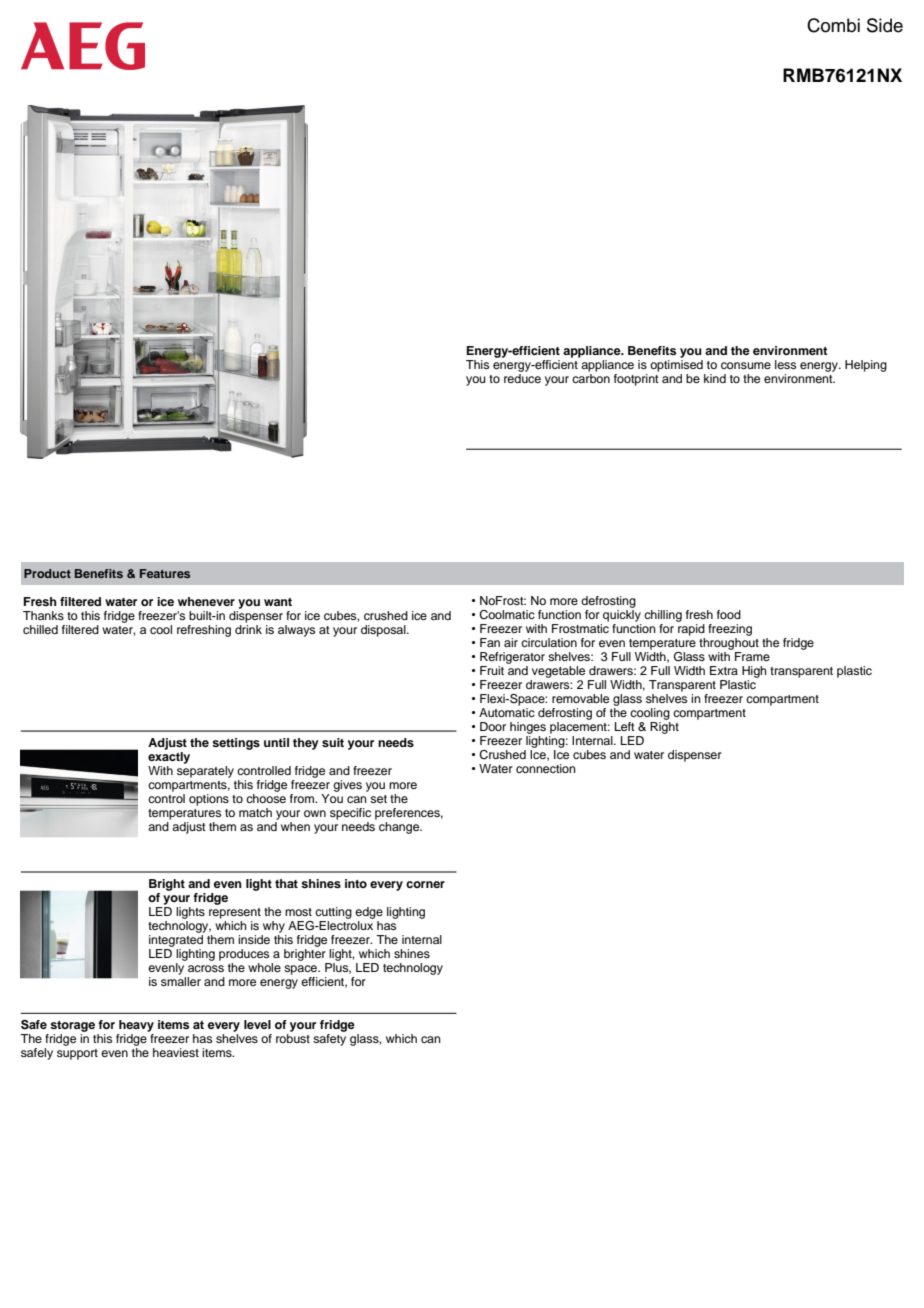  Describe the element at coordinates (833, 25) in the screenshot. I see `Combi` at that location.
